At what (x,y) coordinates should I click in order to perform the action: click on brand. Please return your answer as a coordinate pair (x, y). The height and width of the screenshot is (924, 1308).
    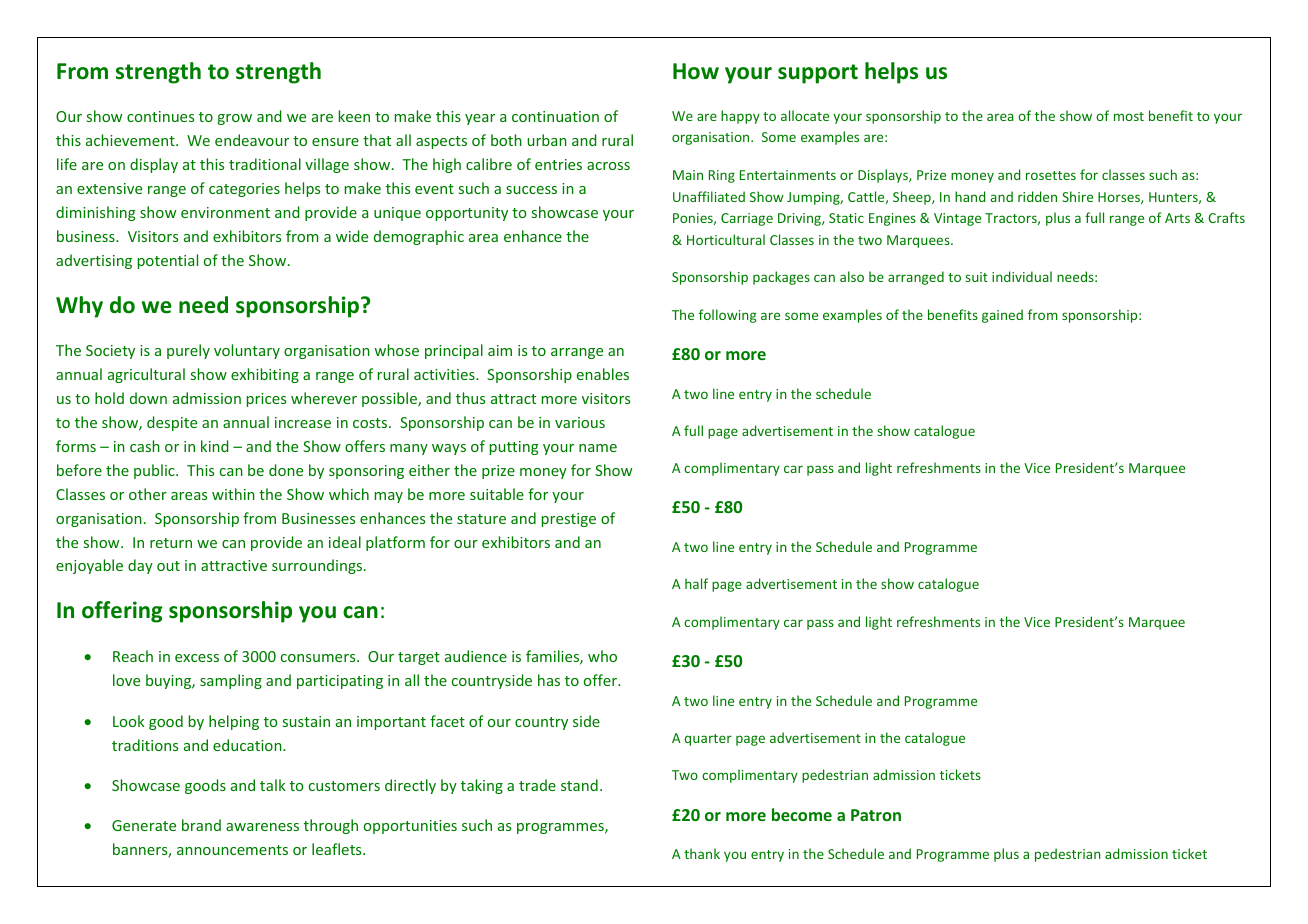
    Looking at the image, I should click on (201, 825).
